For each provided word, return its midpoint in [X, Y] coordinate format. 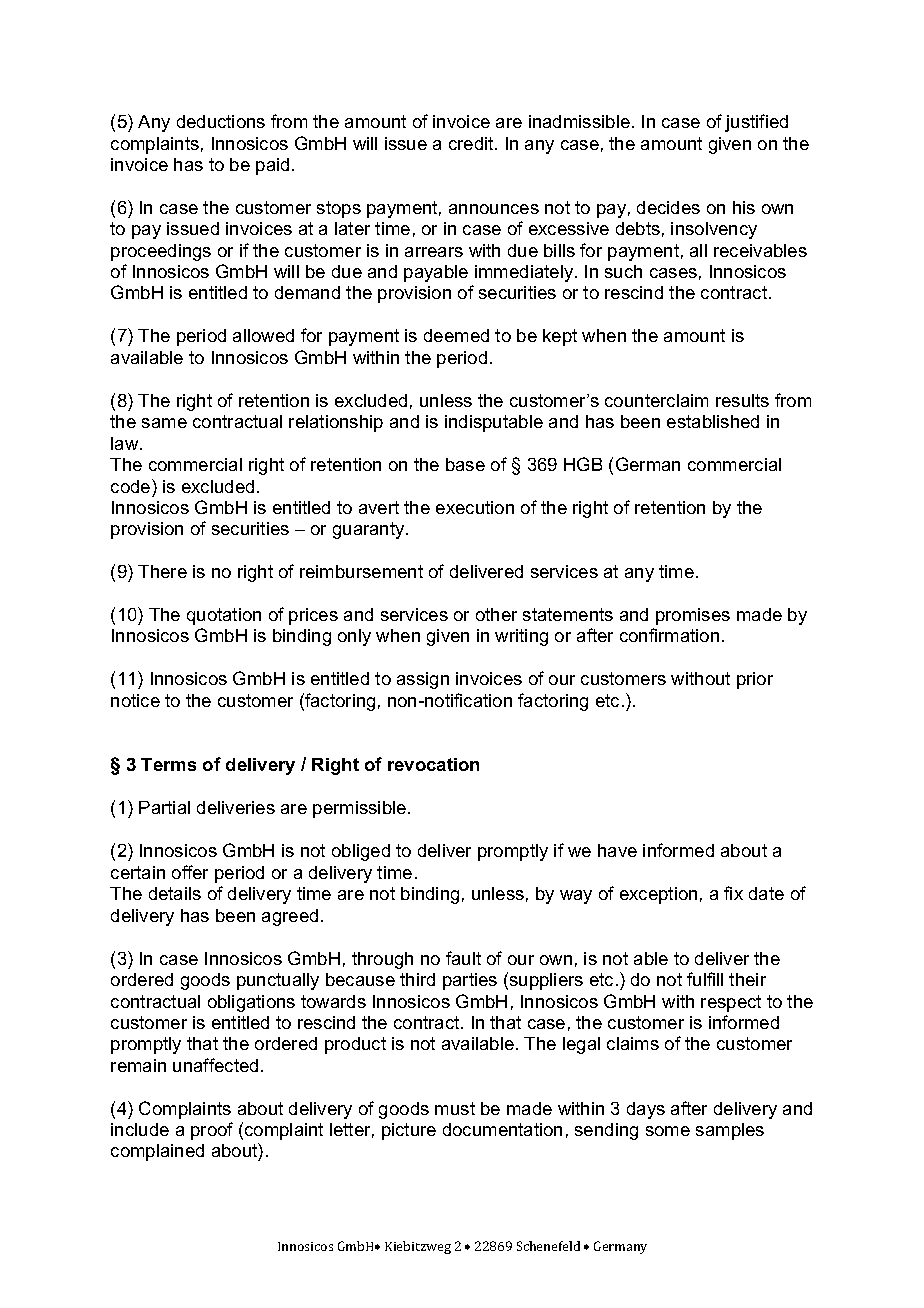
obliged [361, 852]
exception [658, 895]
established [713, 421]
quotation [224, 616]
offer [190, 872]
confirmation [669, 635]
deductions [221, 121]
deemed [456, 335]
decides [668, 207]
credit [472, 143]
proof [212, 1131]
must [455, 1108]
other [496, 614]
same [164, 423]
